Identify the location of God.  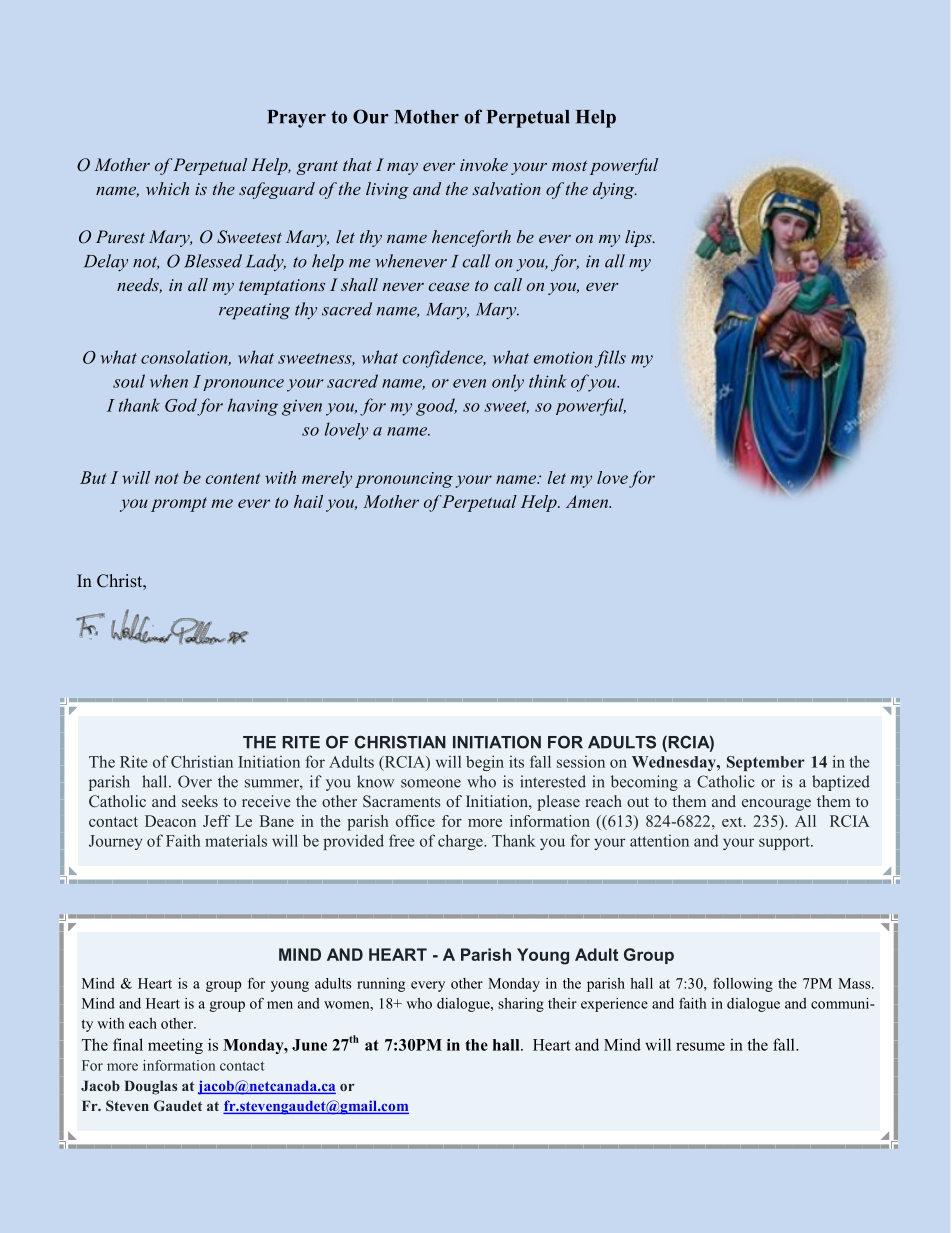
(181, 405).
